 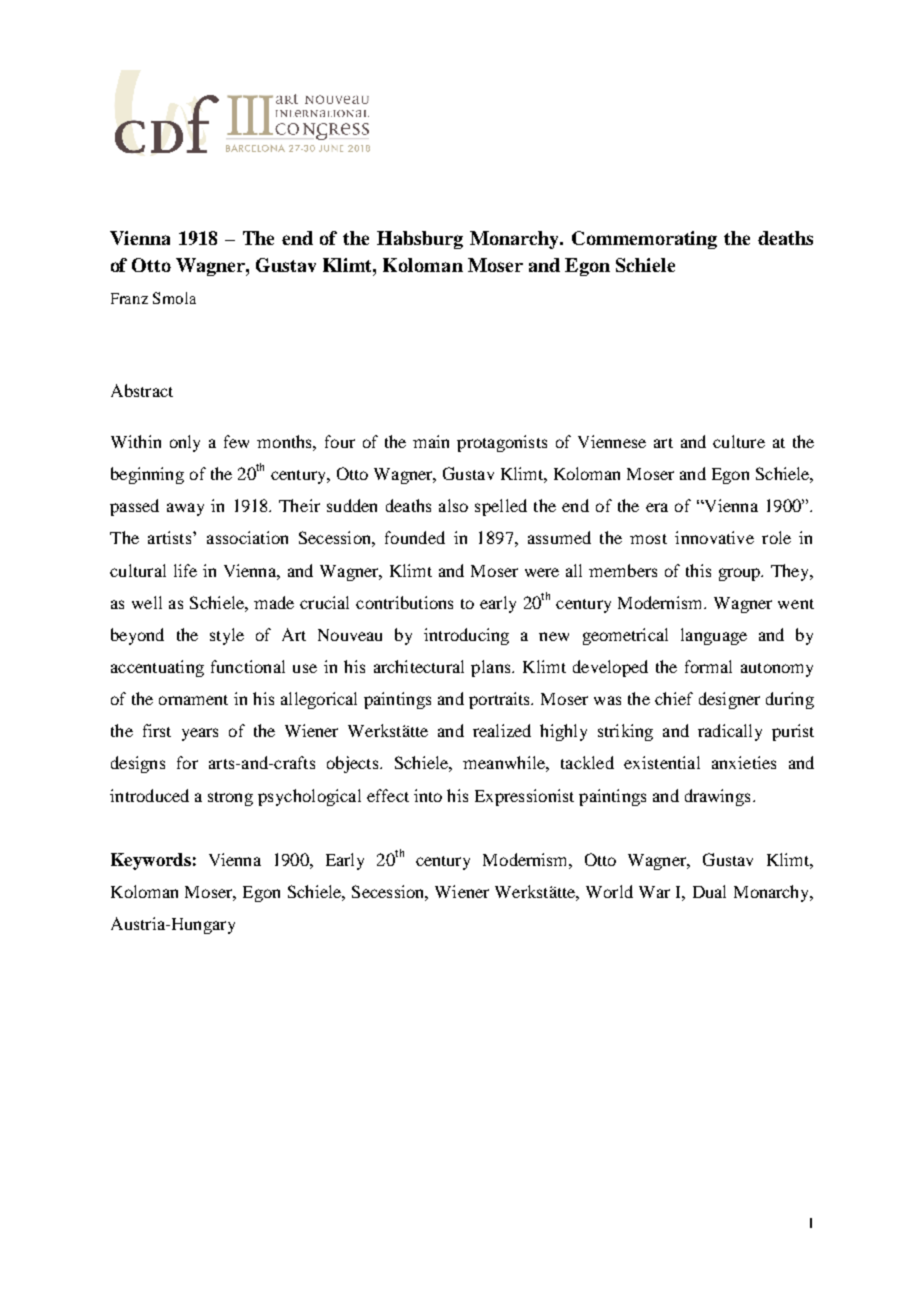 I want to click on culture, so click(x=739, y=441).
